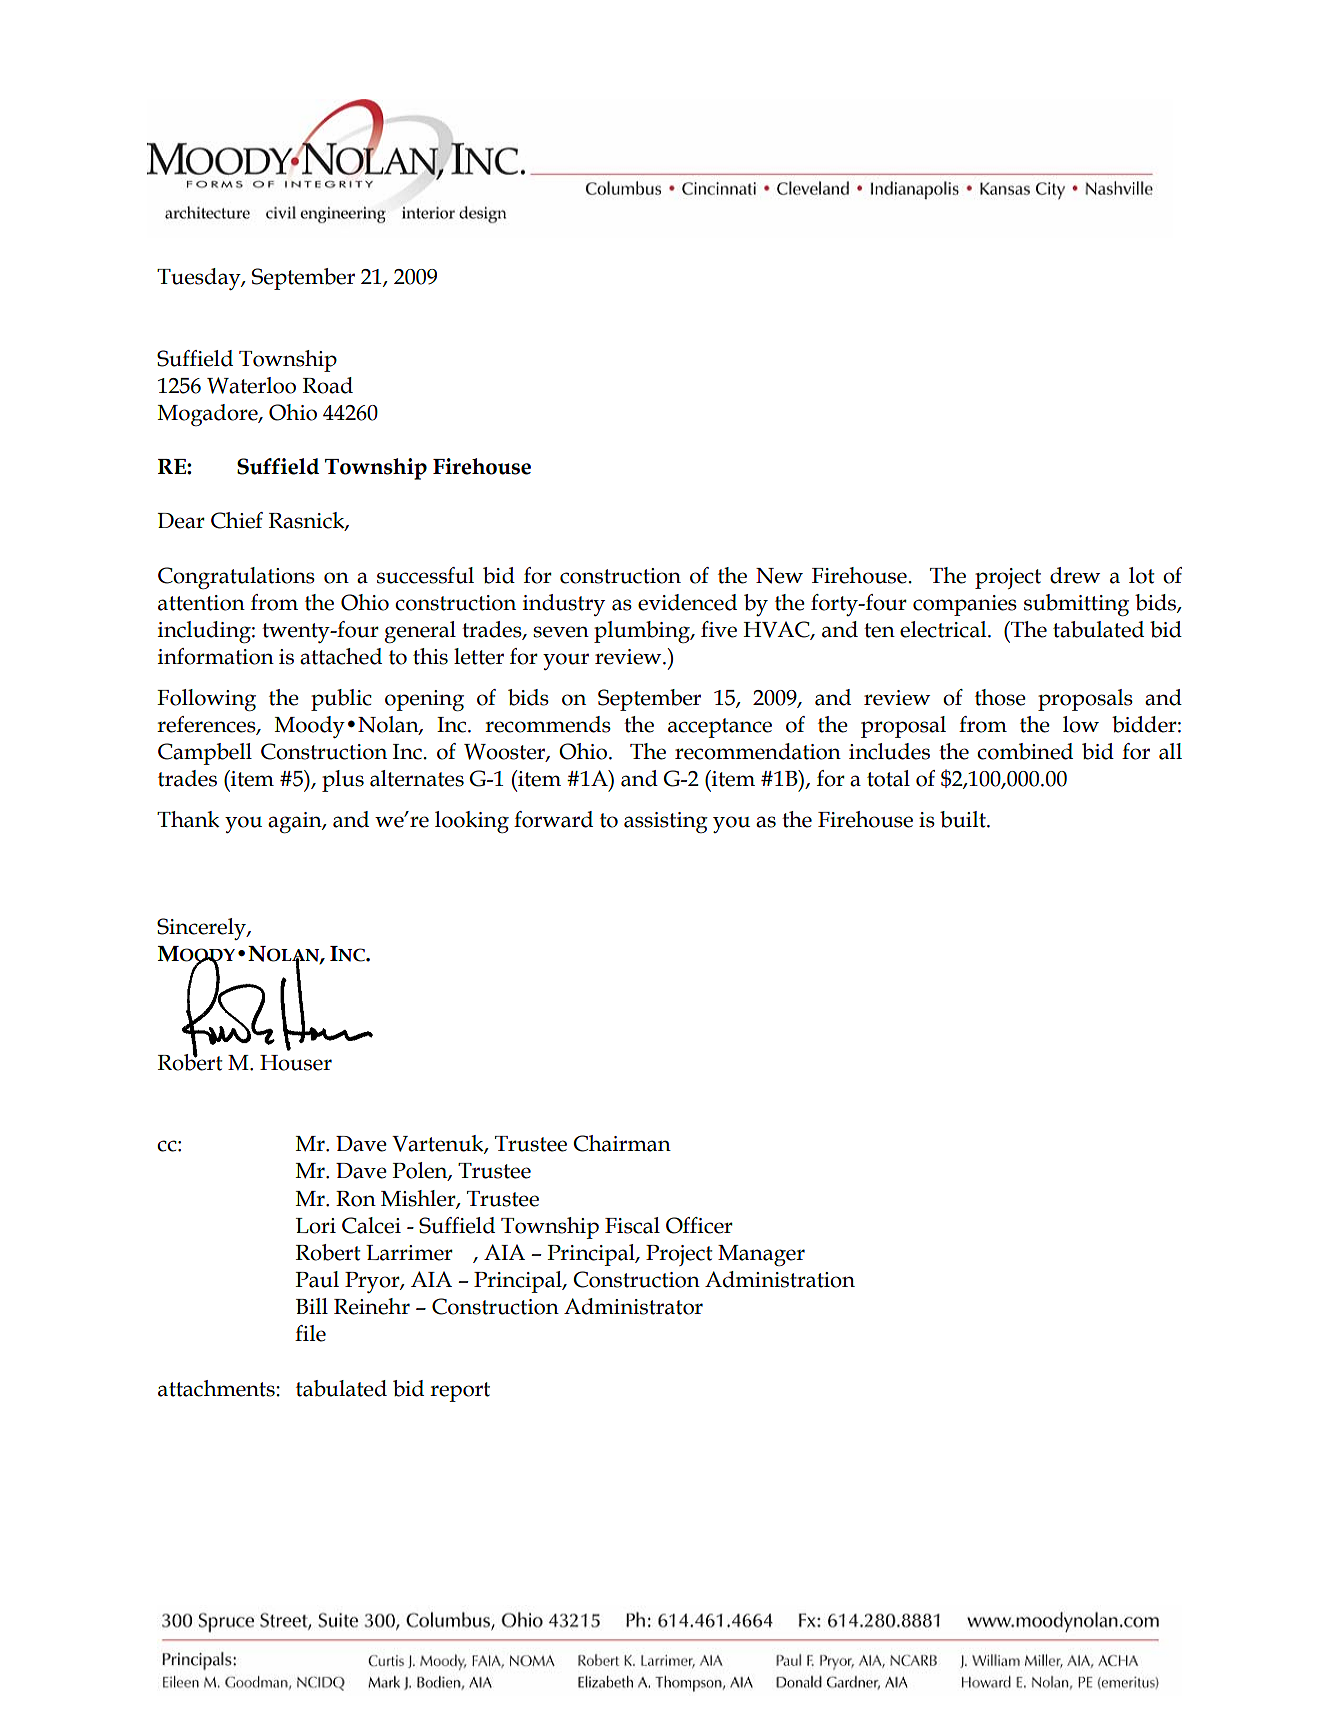  What do you see at coordinates (310, 1333) in the image?
I see `file` at bounding box center [310, 1333].
